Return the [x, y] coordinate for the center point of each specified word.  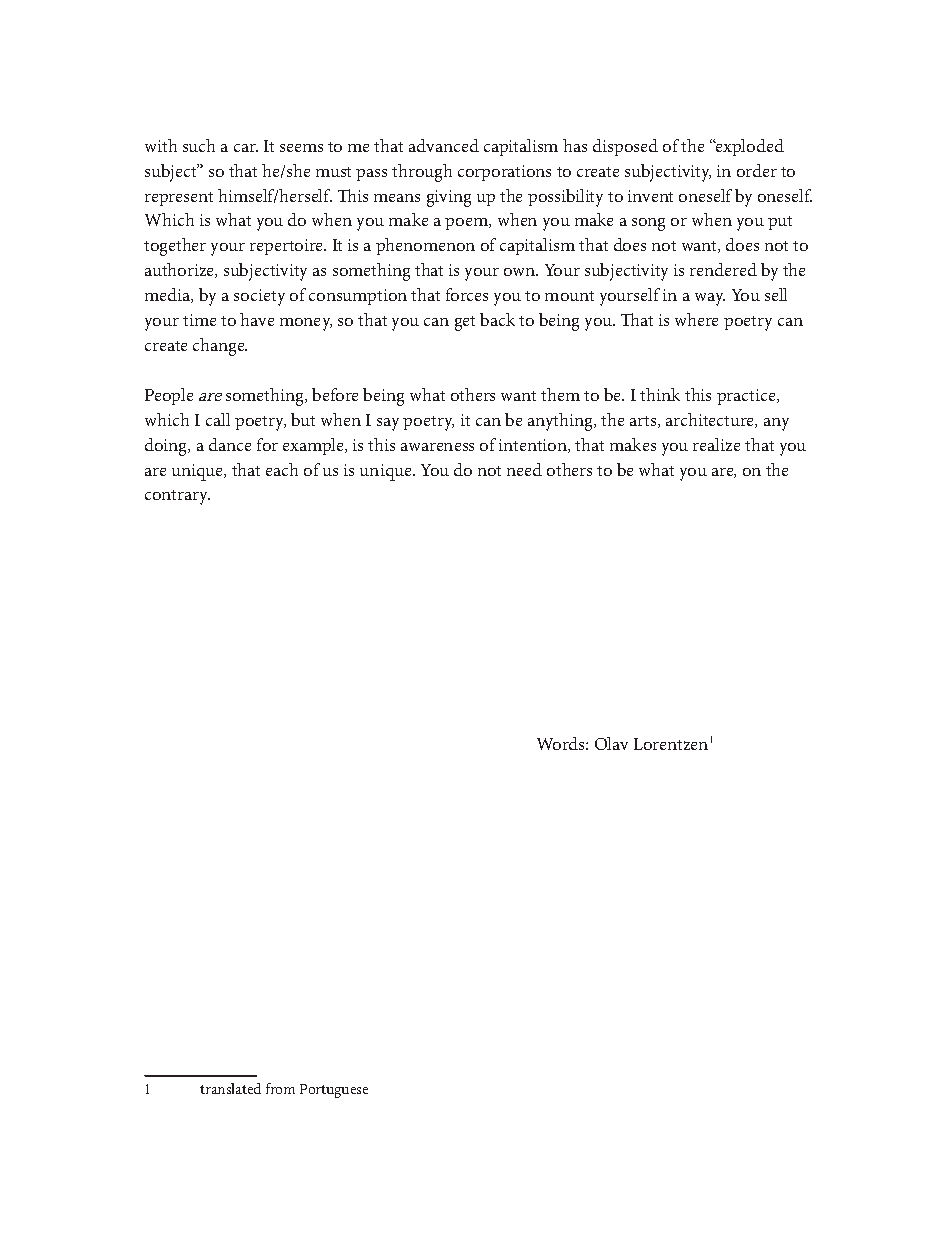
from [280, 1088]
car [246, 148]
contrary [177, 497]
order [757, 170]
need [524, 469]
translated [230, 1088]
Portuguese [334, 1091]
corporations [504, 173]
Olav [611, 743]
